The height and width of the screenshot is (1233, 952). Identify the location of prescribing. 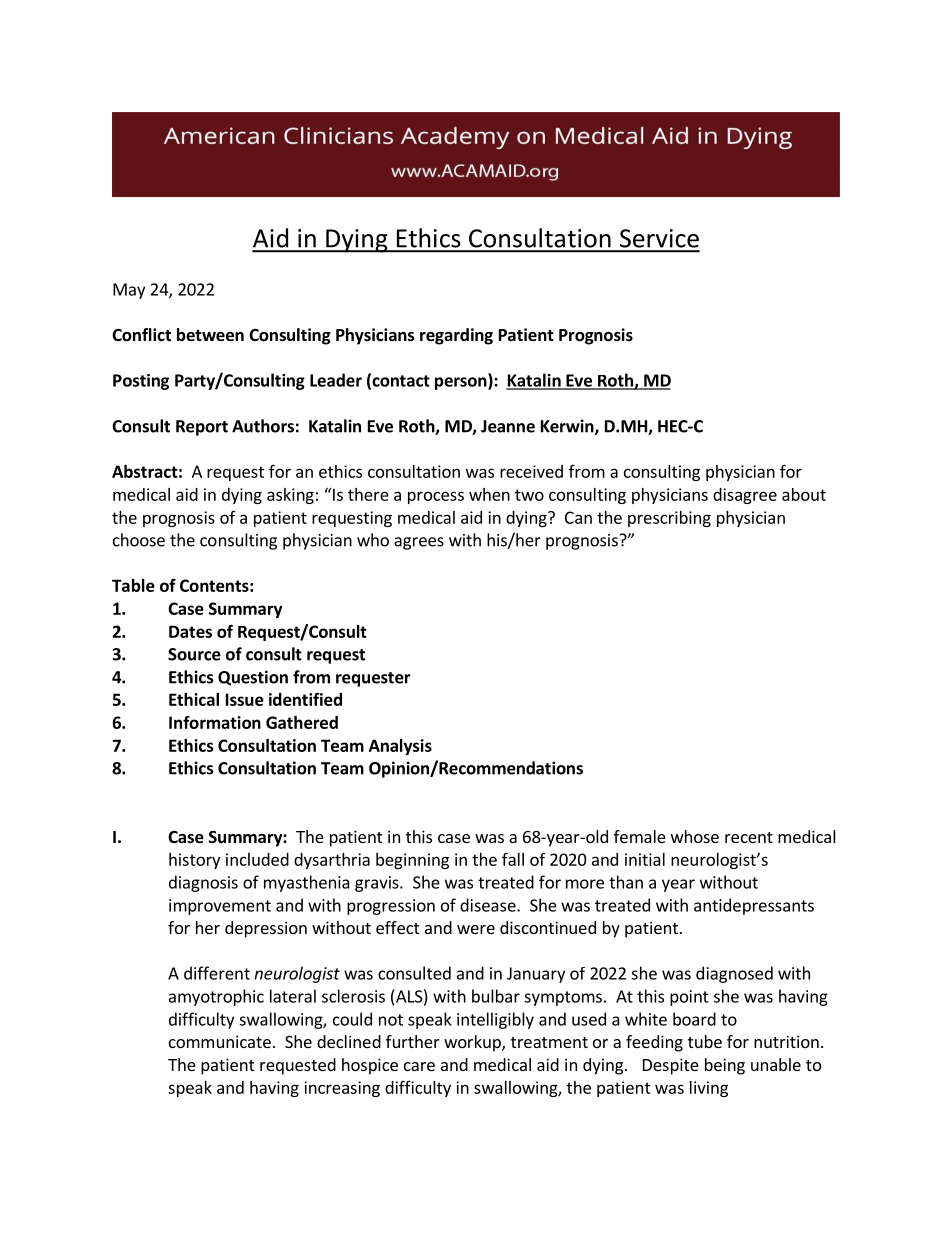
(669, 519).
